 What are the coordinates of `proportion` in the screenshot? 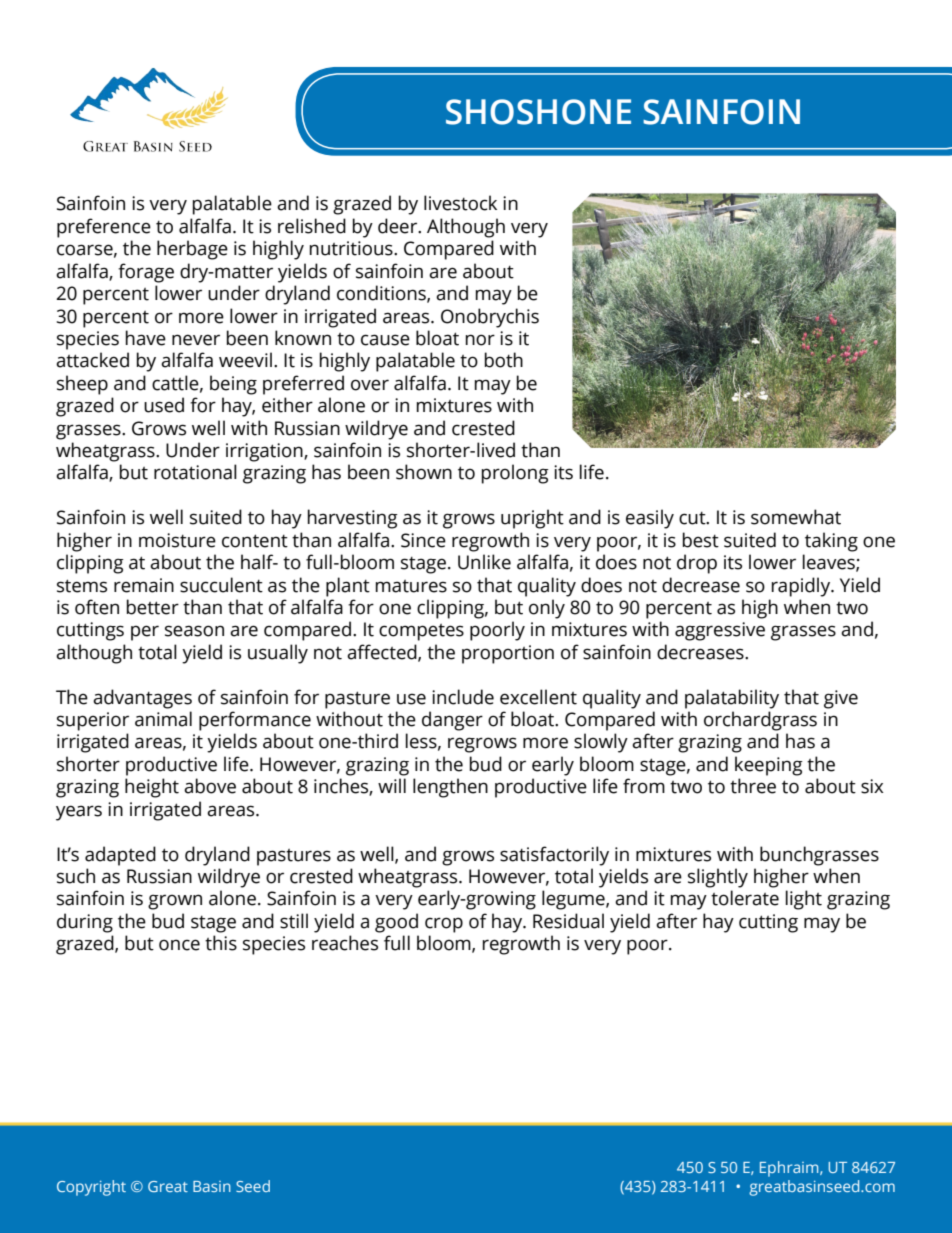 It's located at (508, 654).
